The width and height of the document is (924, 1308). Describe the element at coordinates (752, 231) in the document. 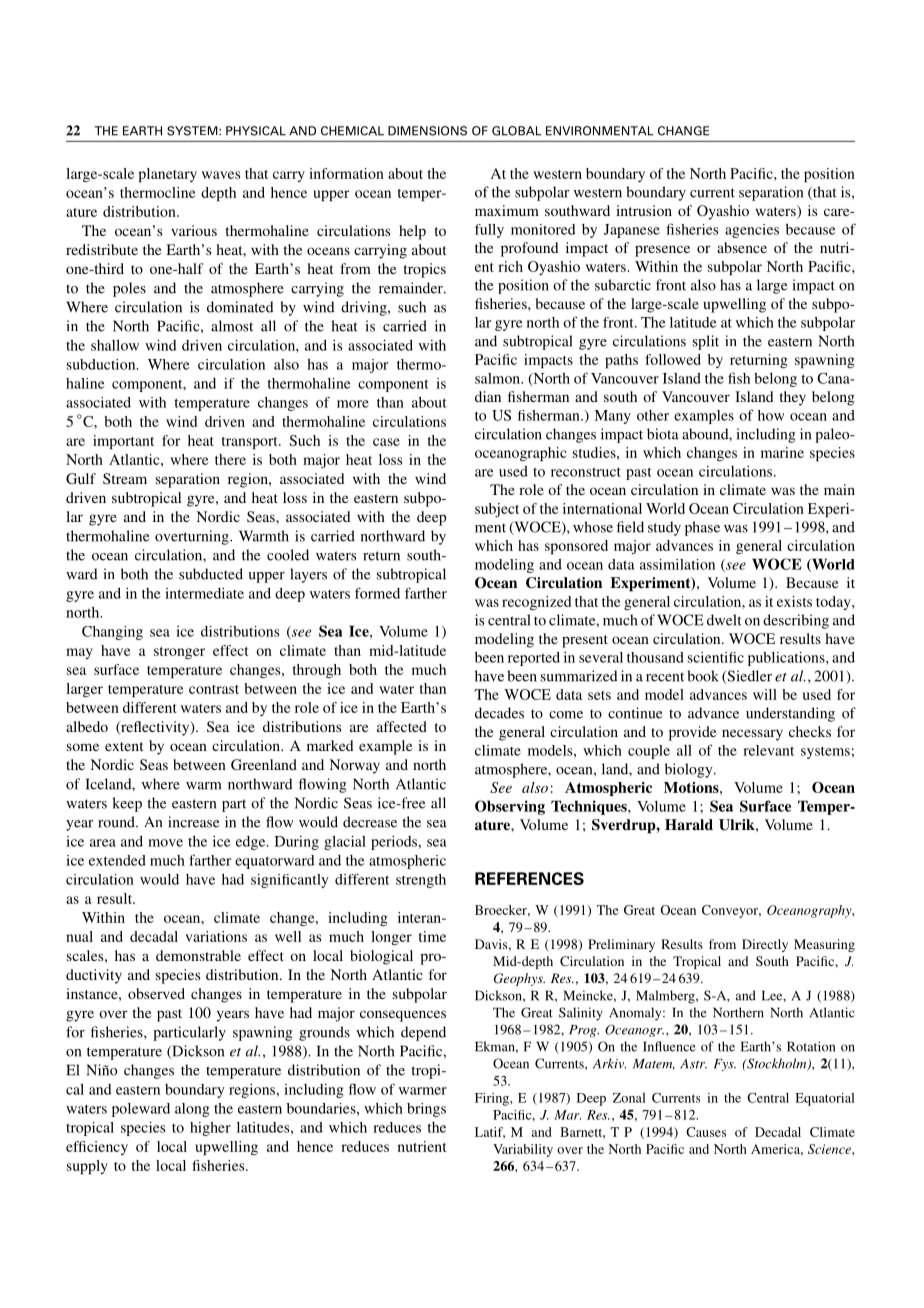

I see `agencies` at that location.
